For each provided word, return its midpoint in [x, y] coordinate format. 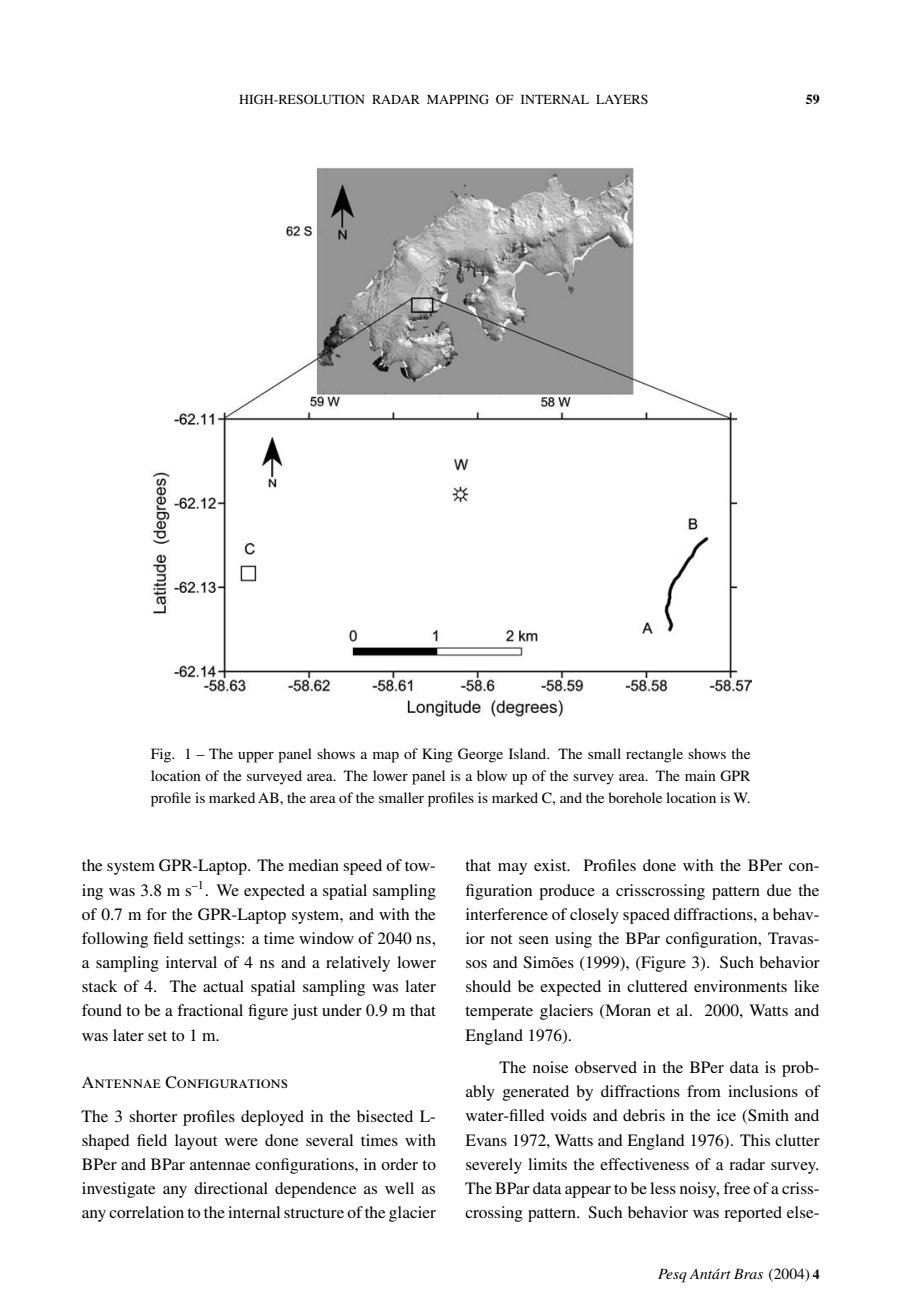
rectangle [654, 755]
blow [492, 775]
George [480, 755]
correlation [146, 1212]
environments [740, 986]
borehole [635, 797]
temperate [499, 1013]
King [437, 755]
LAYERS [622, 99]
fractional [210, 1010]
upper [256, 757]
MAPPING [458, 99]
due [779, 890]
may [512, 869]
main [700, 775]
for [156, 914]
